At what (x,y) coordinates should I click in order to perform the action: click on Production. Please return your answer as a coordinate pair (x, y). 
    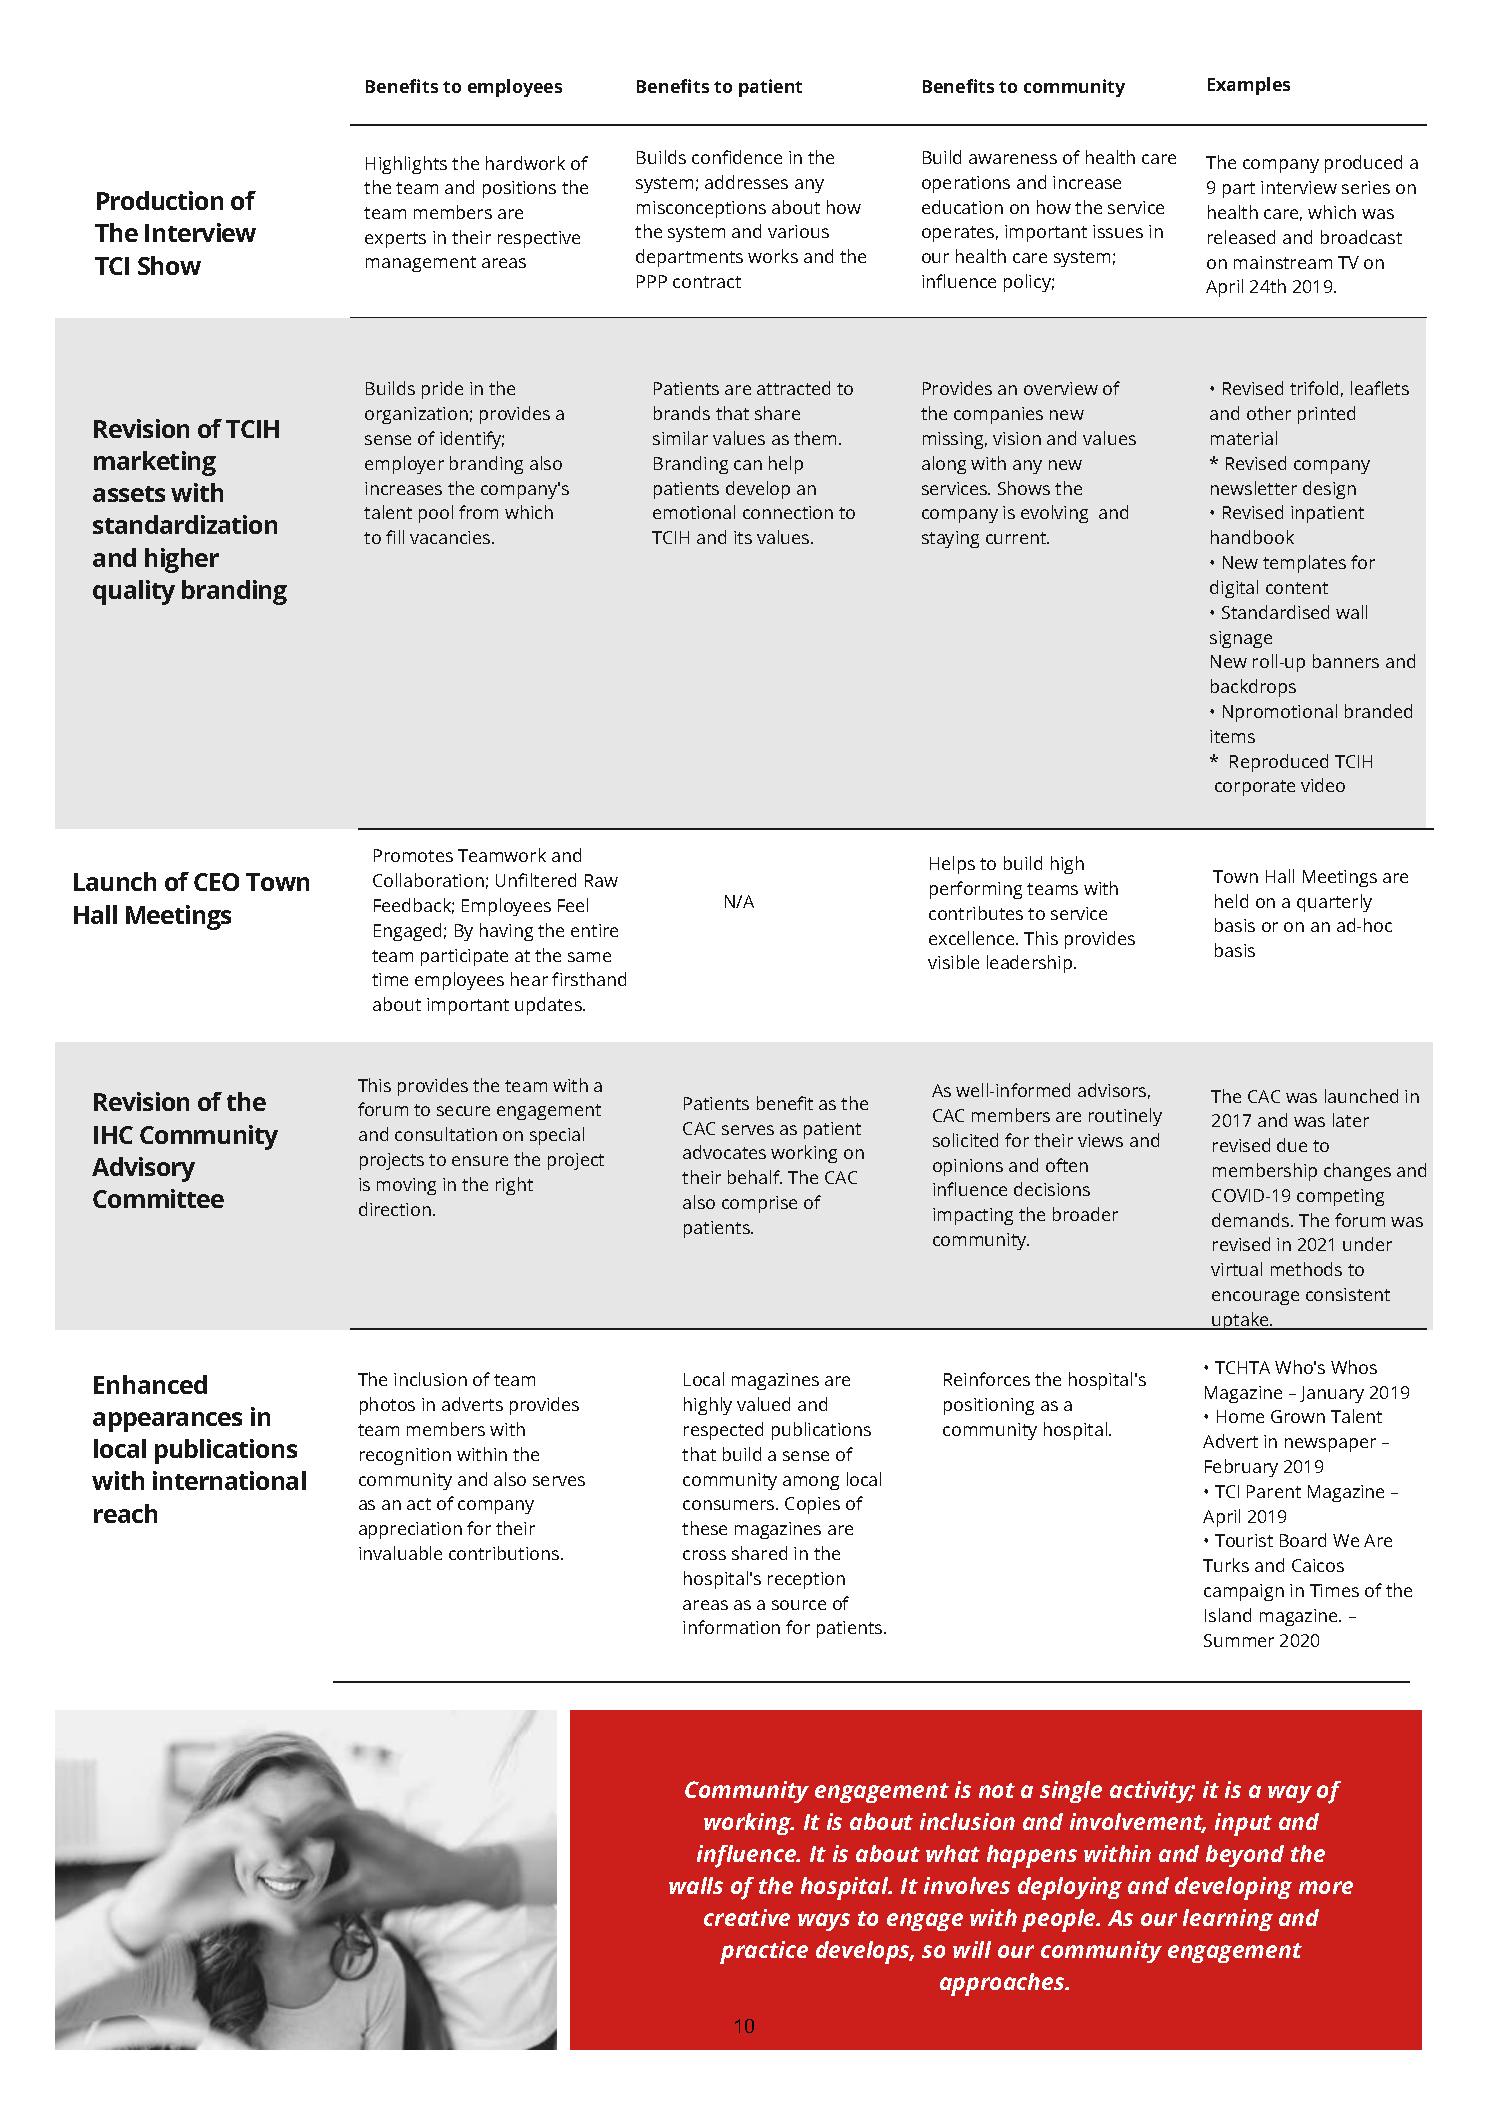
    Looking at the image, I should click on (160, 200).
